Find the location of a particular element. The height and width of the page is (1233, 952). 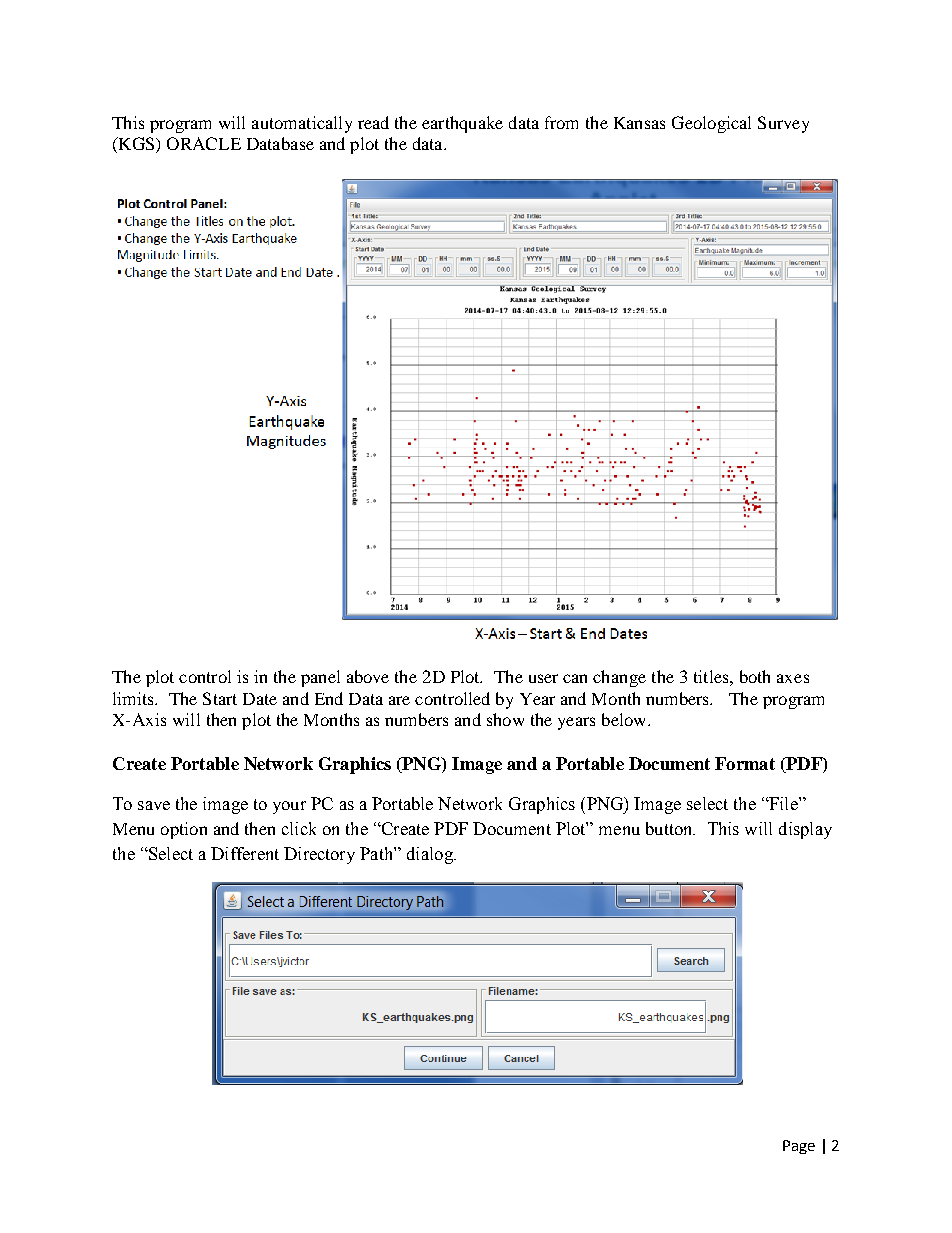

both is located at coordinates (755, 676).
